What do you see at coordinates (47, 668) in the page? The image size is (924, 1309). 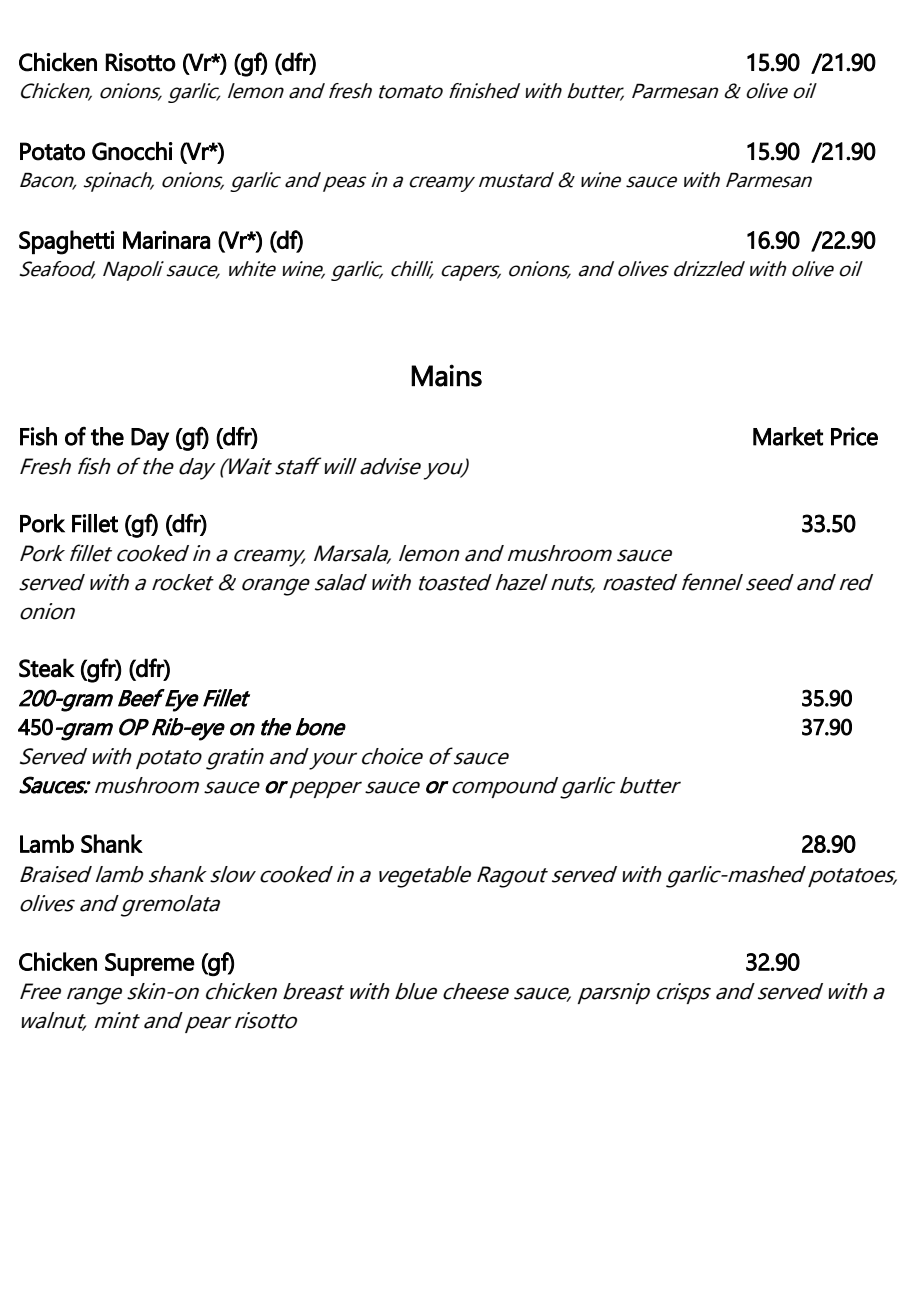 I see `Steak` at bounding box center [47, 668].
